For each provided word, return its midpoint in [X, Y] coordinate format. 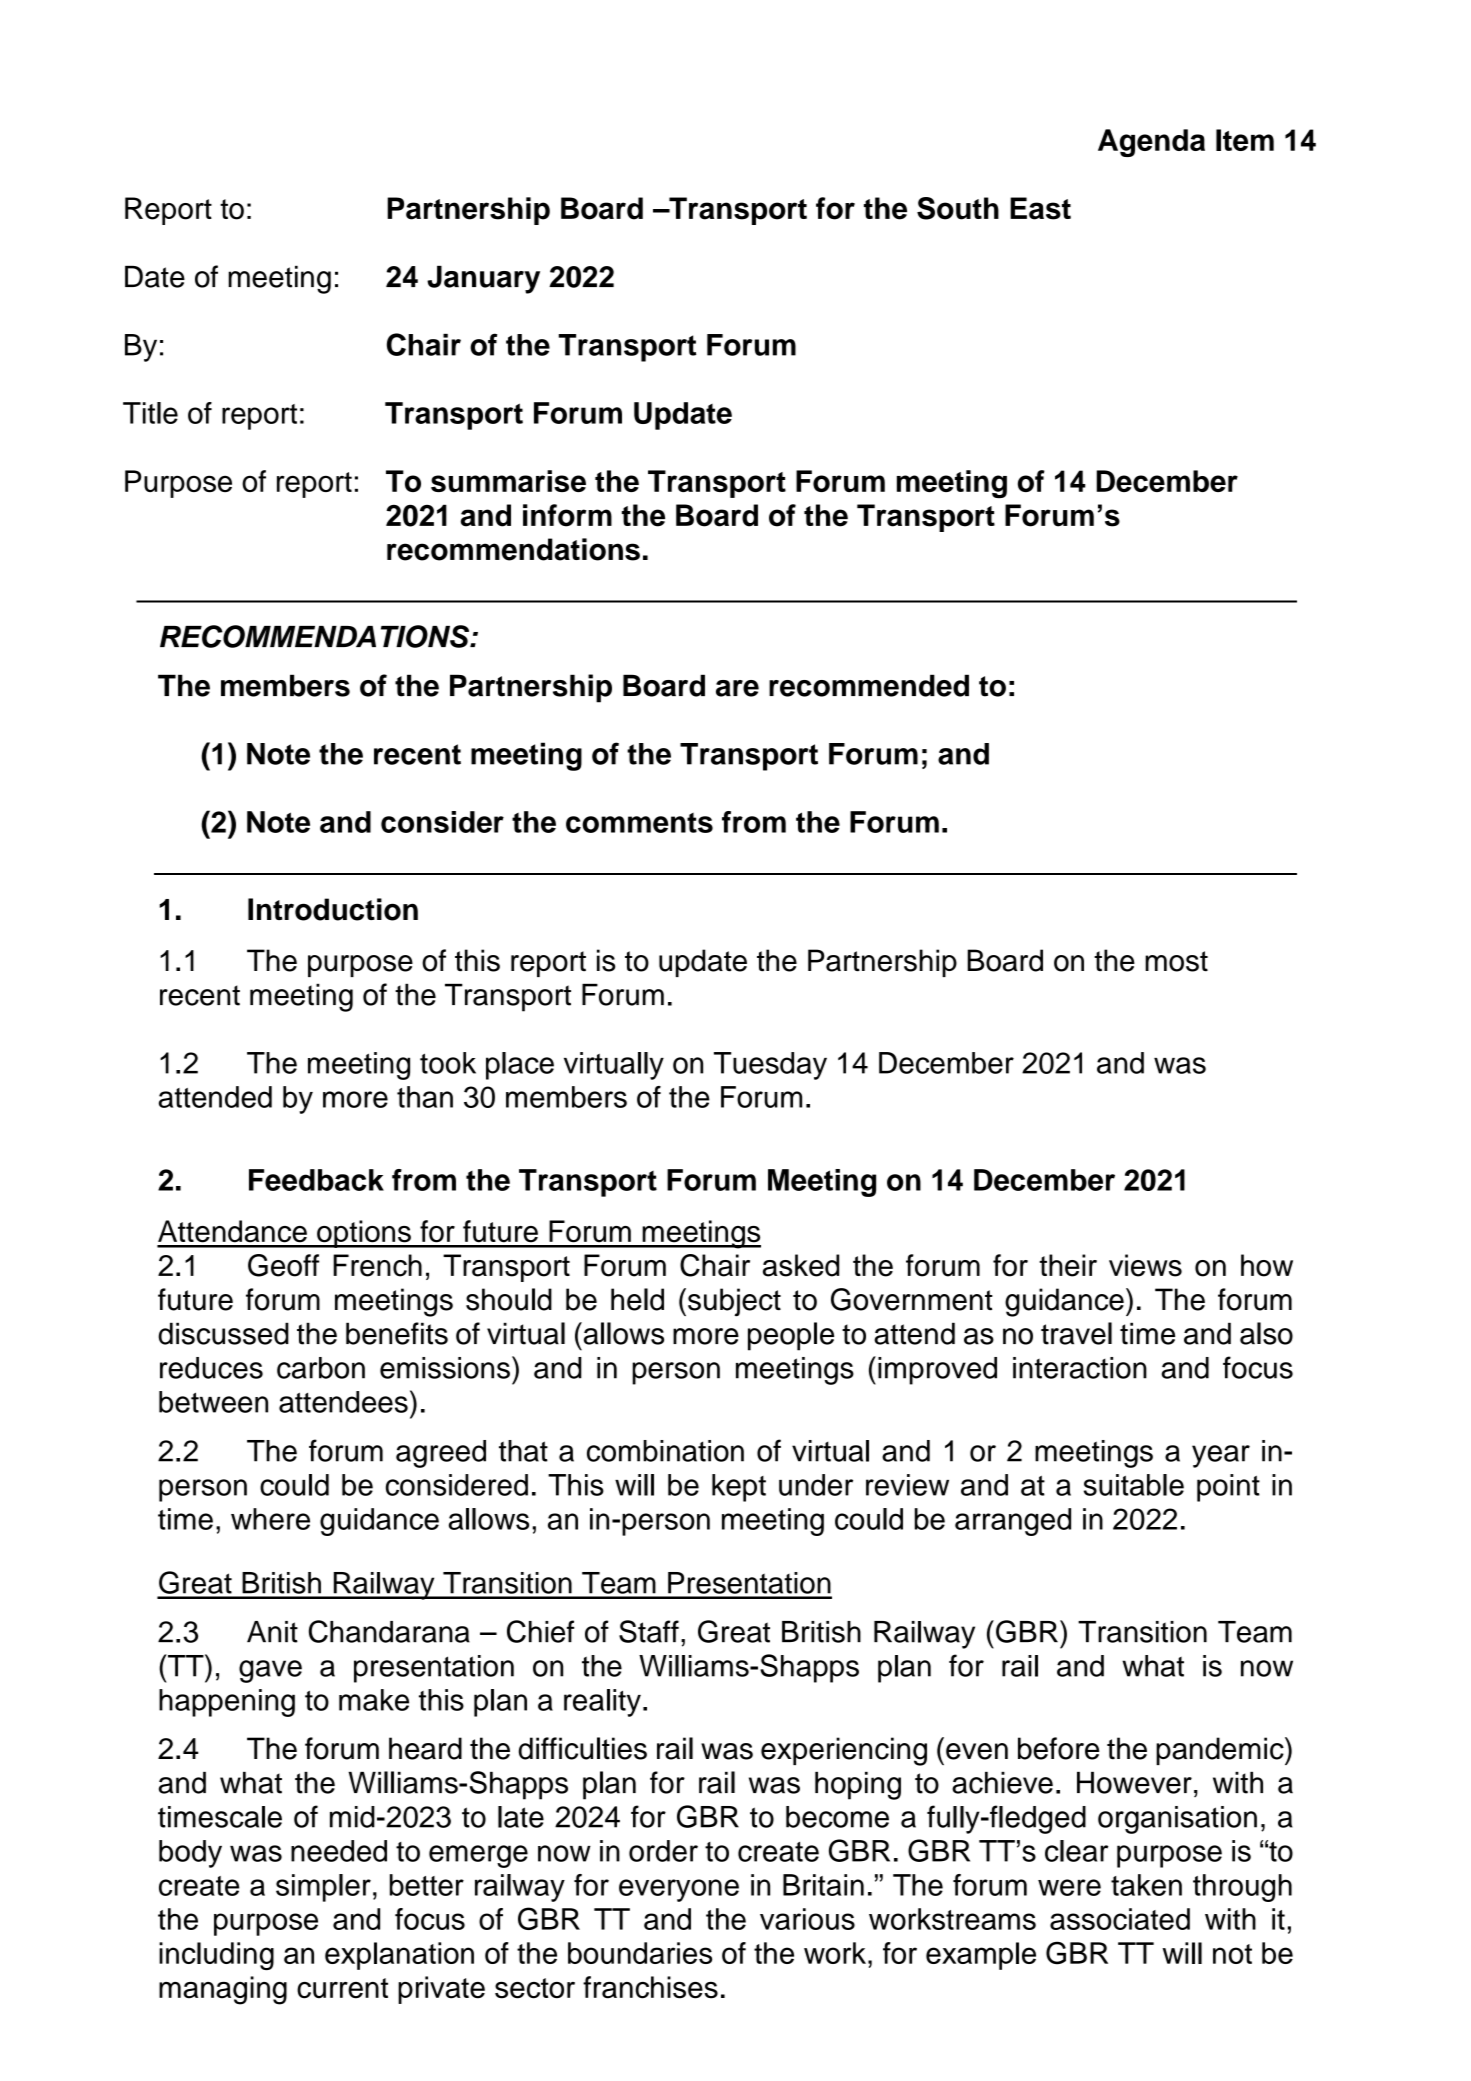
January [483, 280]
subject [734, 1302]
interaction [1080, 1368]
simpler [323, 1888]
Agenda [1151, 143]
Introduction [333, 909]
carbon [321, 1368]
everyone [679, 1890]
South [958, 208]
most [1176, 961]
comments [639, 823]
